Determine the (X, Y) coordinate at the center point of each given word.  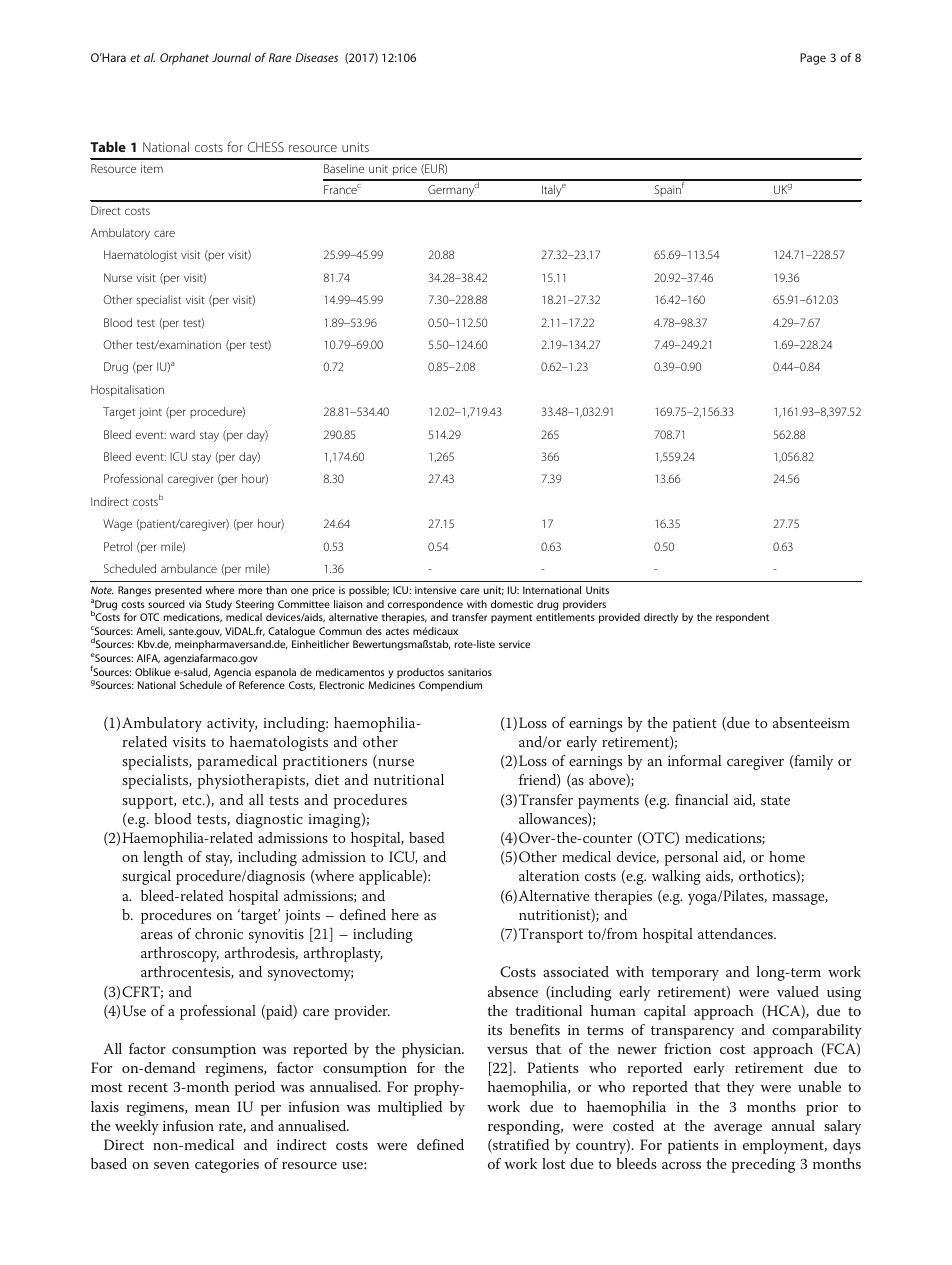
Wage (117, 525)
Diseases (316, 57)
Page (813, 59)
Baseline (344, 168)
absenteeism (811, 722)
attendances (736, 933)
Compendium (450, 686)
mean (212, 1108)
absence (513, 991)
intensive (435, 590)
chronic (219, 933)
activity (232, 725)
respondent (742, 618)
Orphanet (184, 59)
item (152, 168)
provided (619, 618)
